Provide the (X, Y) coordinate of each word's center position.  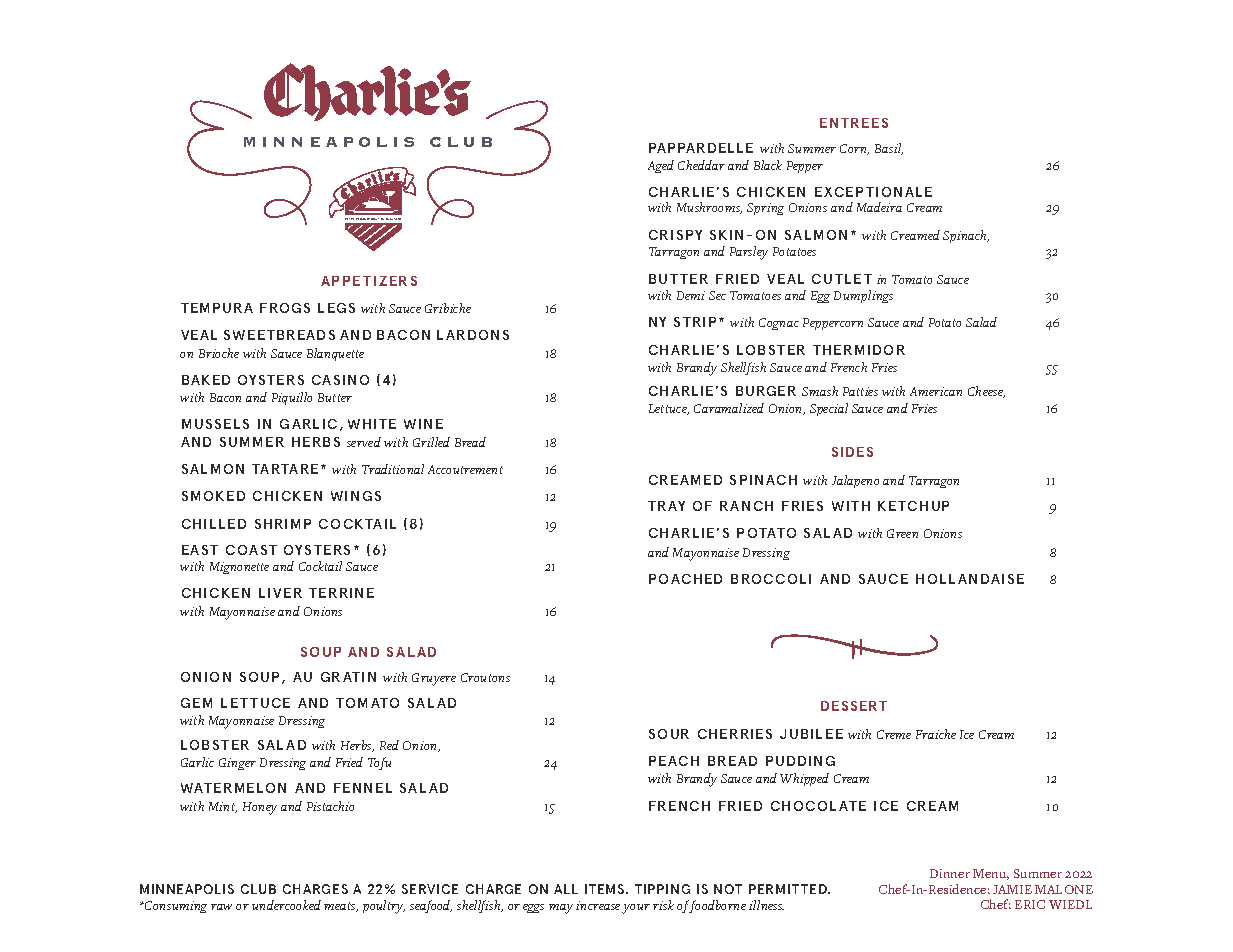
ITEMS (606, 889)
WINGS (356, 496)
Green (902, 533)
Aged (661, 166)
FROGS (285, 308)
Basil (889, 149)
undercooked (286, 905)
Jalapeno (855, 481)
